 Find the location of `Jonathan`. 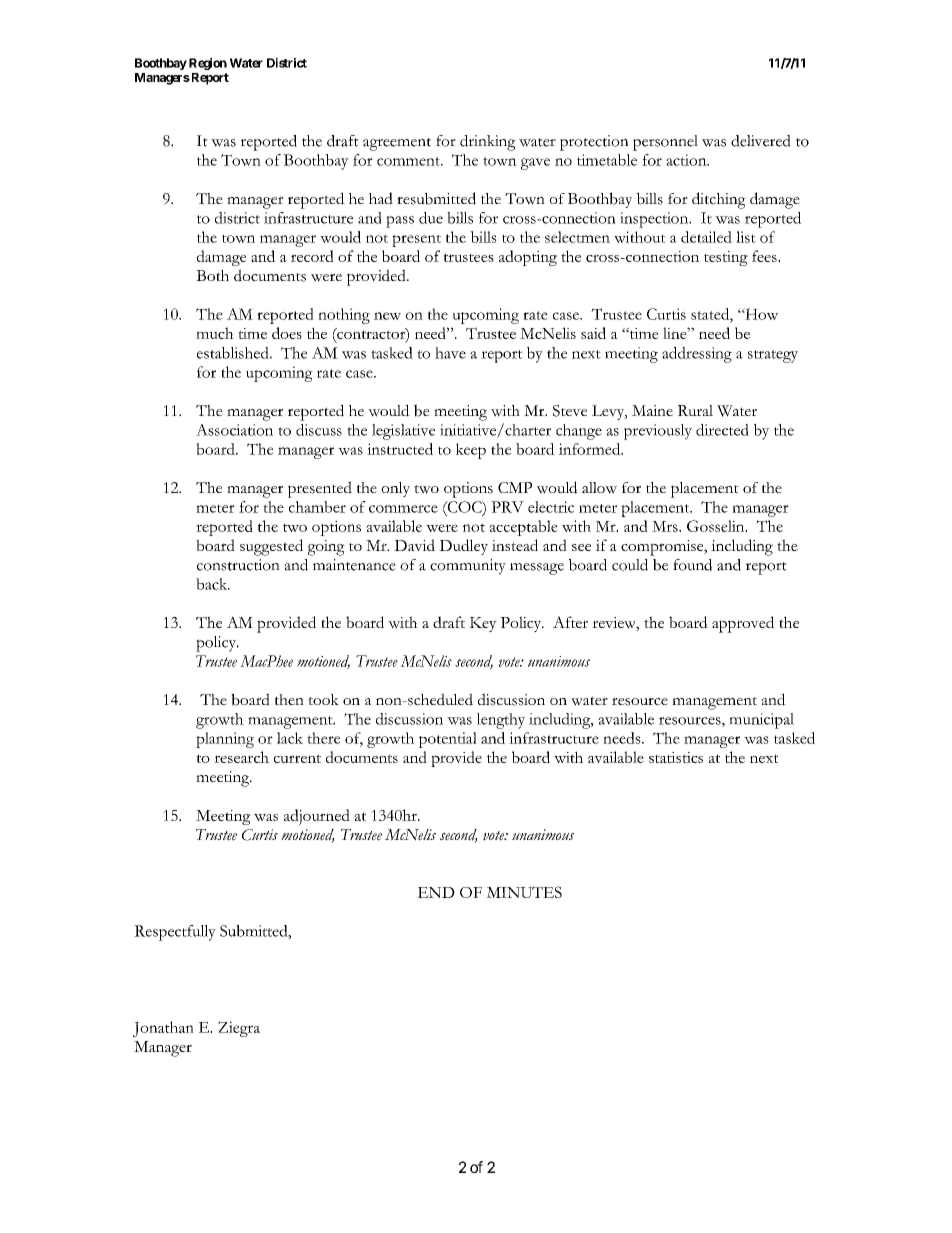

Jonathan is located at coordinates (163, 1029).
